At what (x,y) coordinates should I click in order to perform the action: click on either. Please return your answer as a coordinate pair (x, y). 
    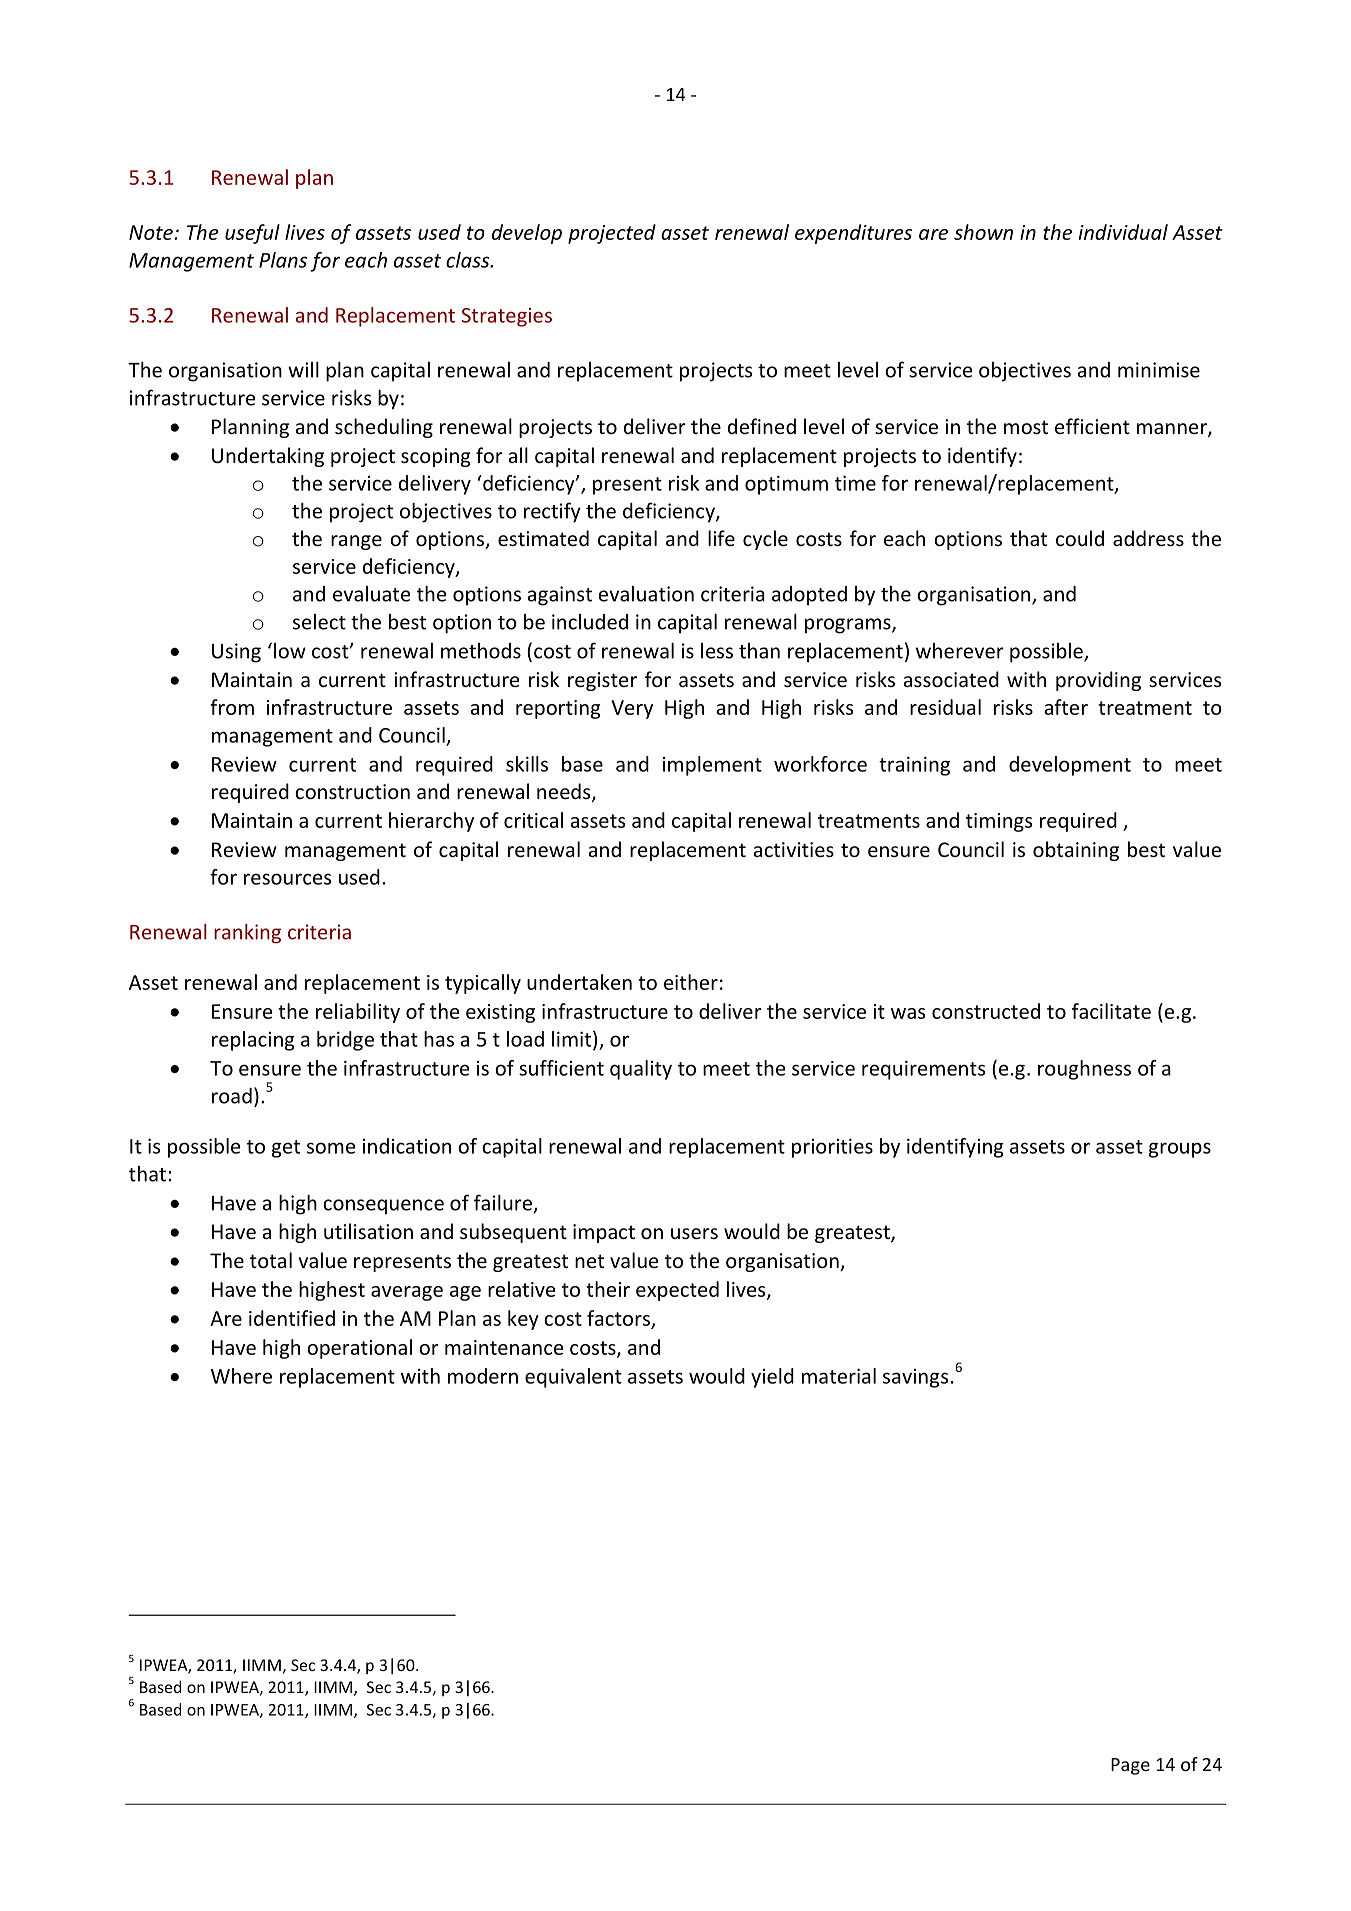
    Looking at the image, I should click on (691, 982).
